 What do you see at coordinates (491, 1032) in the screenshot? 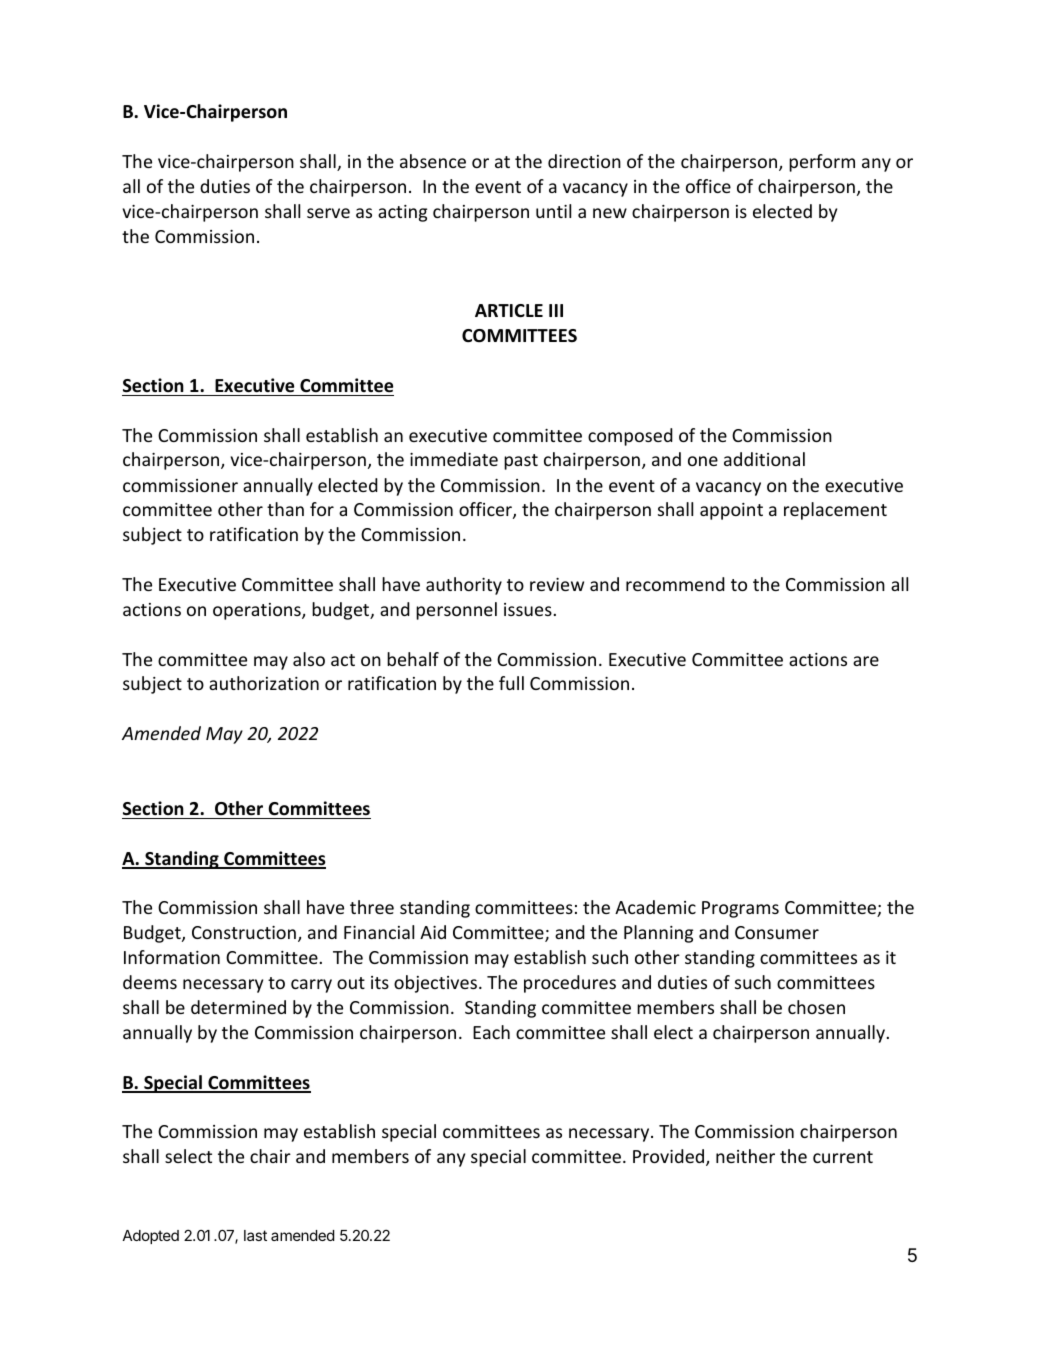
I see `Each` at bounding box center [491, 1032].
